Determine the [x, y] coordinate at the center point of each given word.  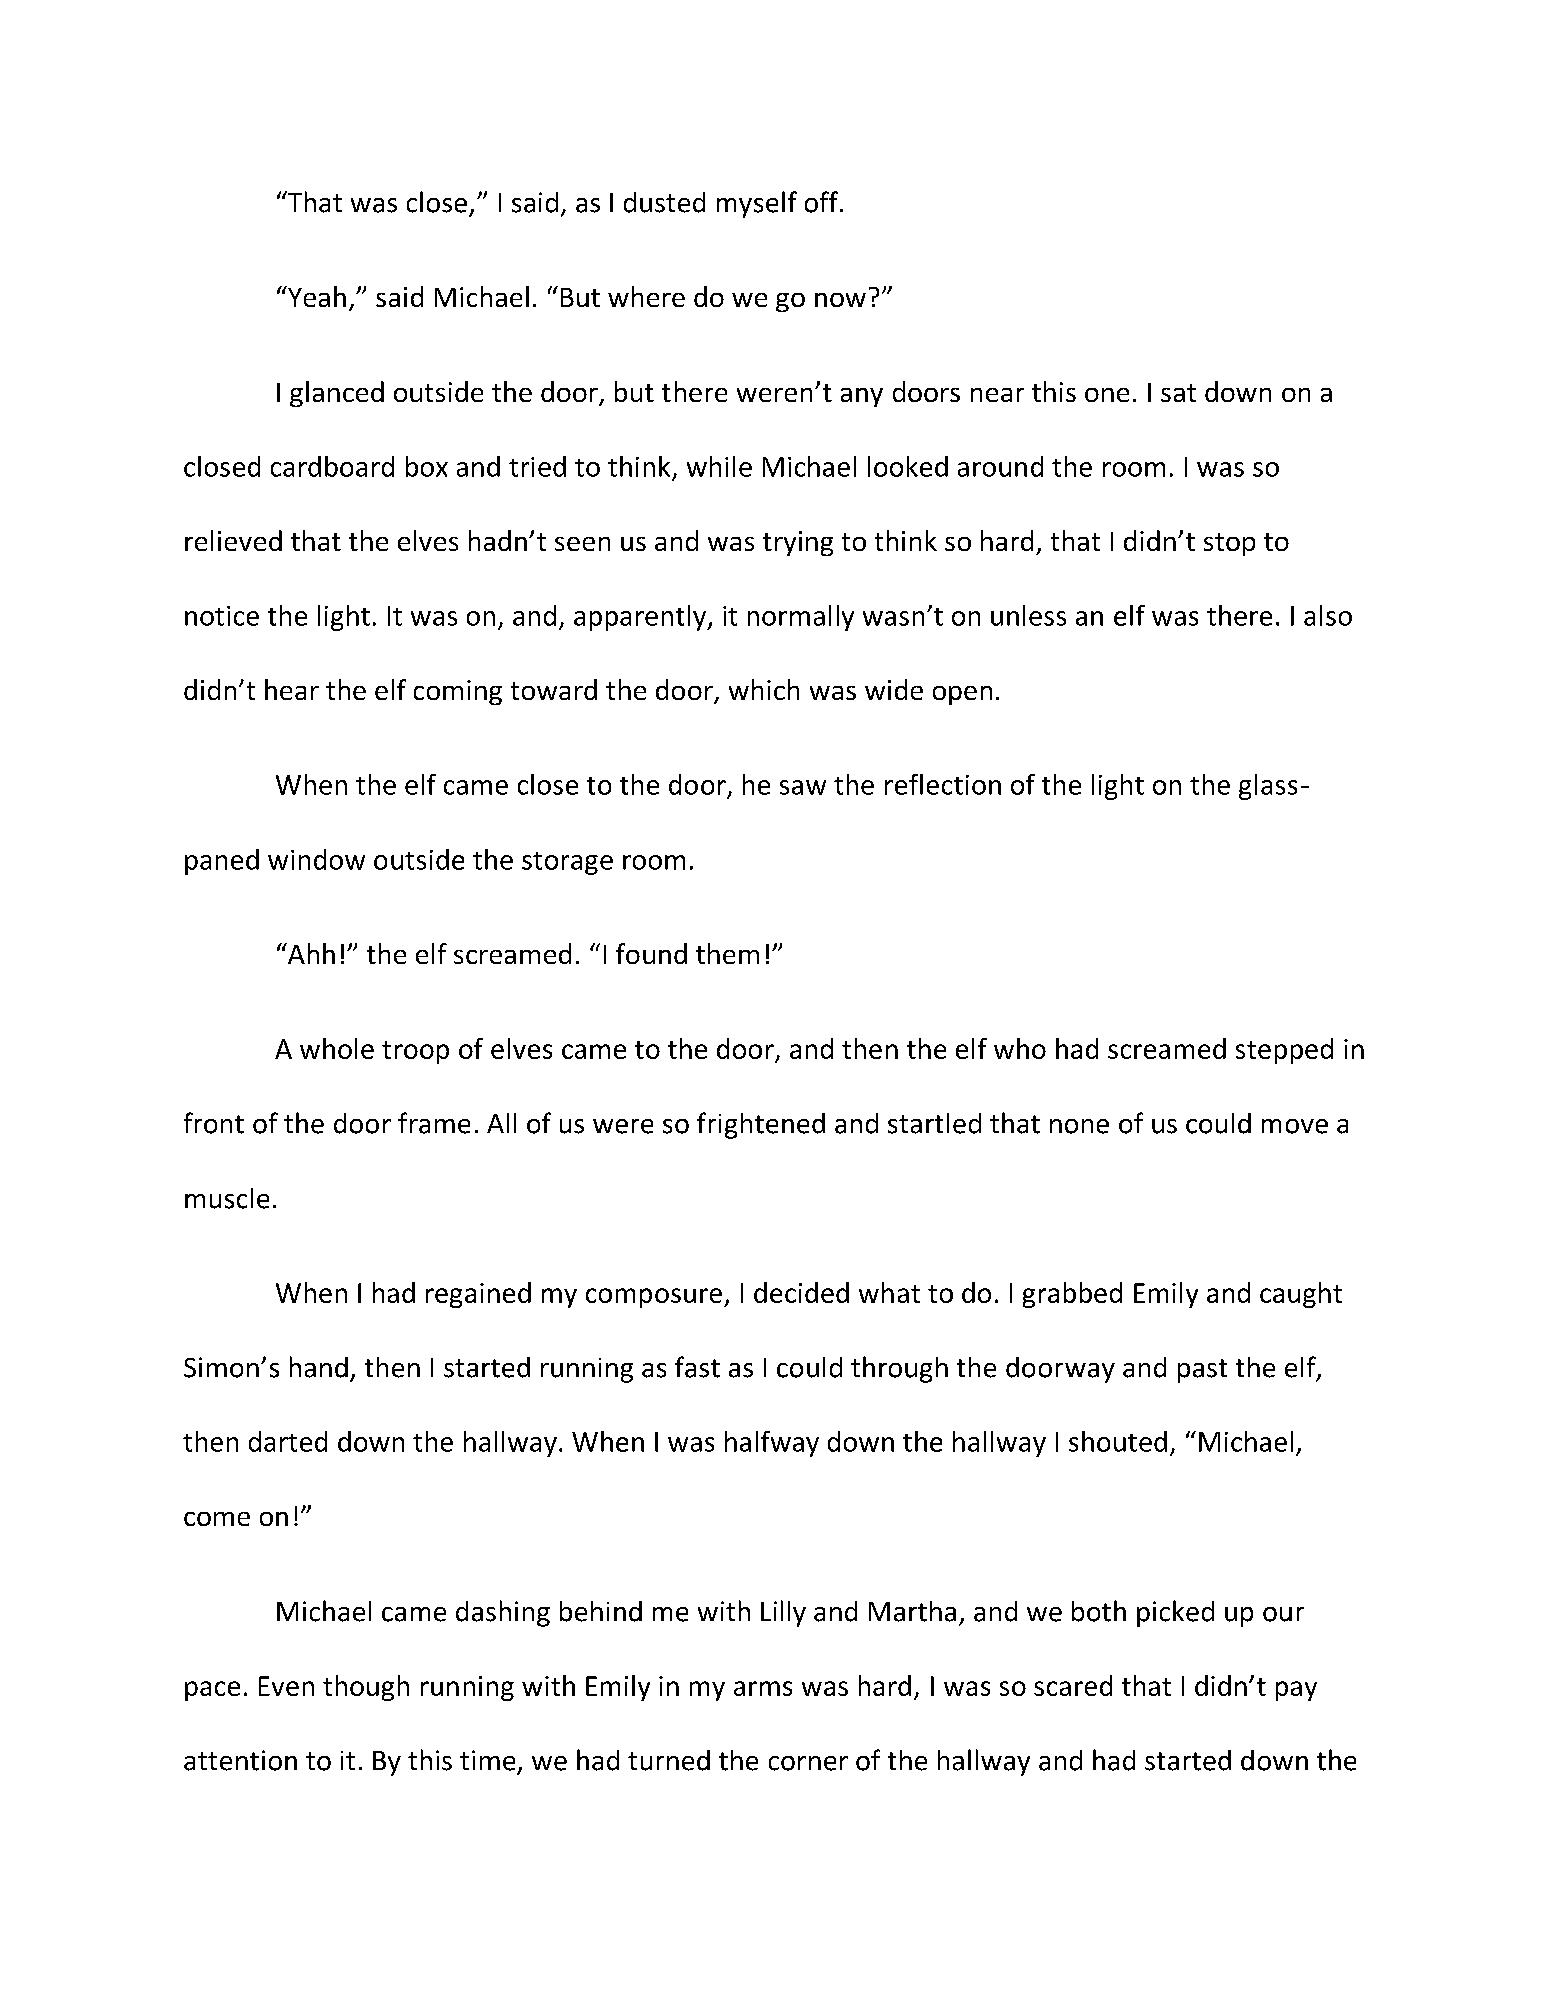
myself [757, 204]
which [764, 689]
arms [763, 1688]
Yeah [315, 296]
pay [1296, 1691]
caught [1301, 1295]
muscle [227, 1198]
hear [292, 689]
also [1328, 615]
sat [1178, 393]
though [366, 1688]
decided [801, 1292]
